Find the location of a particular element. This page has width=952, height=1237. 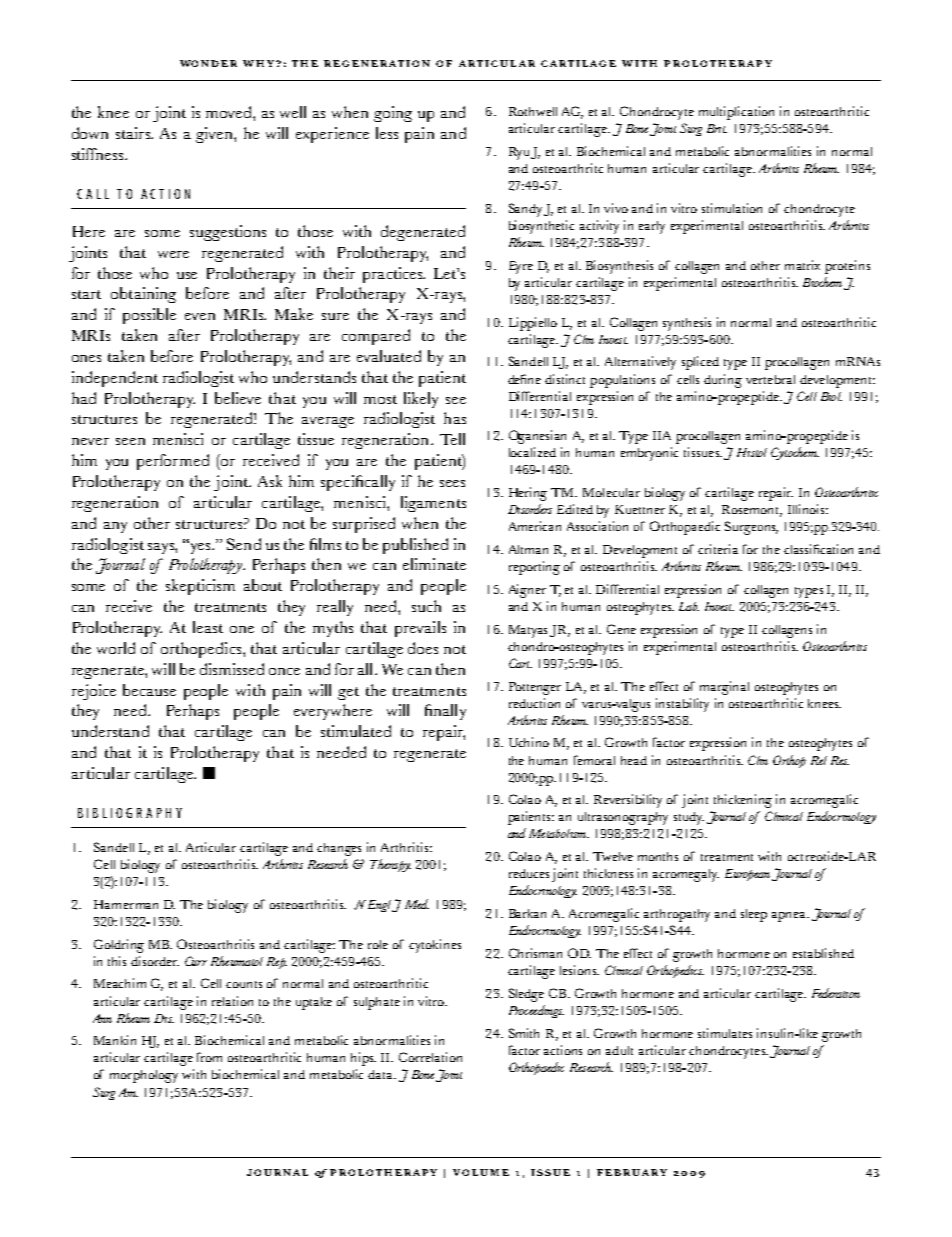

IIA is located at coordinates (662, 435).
